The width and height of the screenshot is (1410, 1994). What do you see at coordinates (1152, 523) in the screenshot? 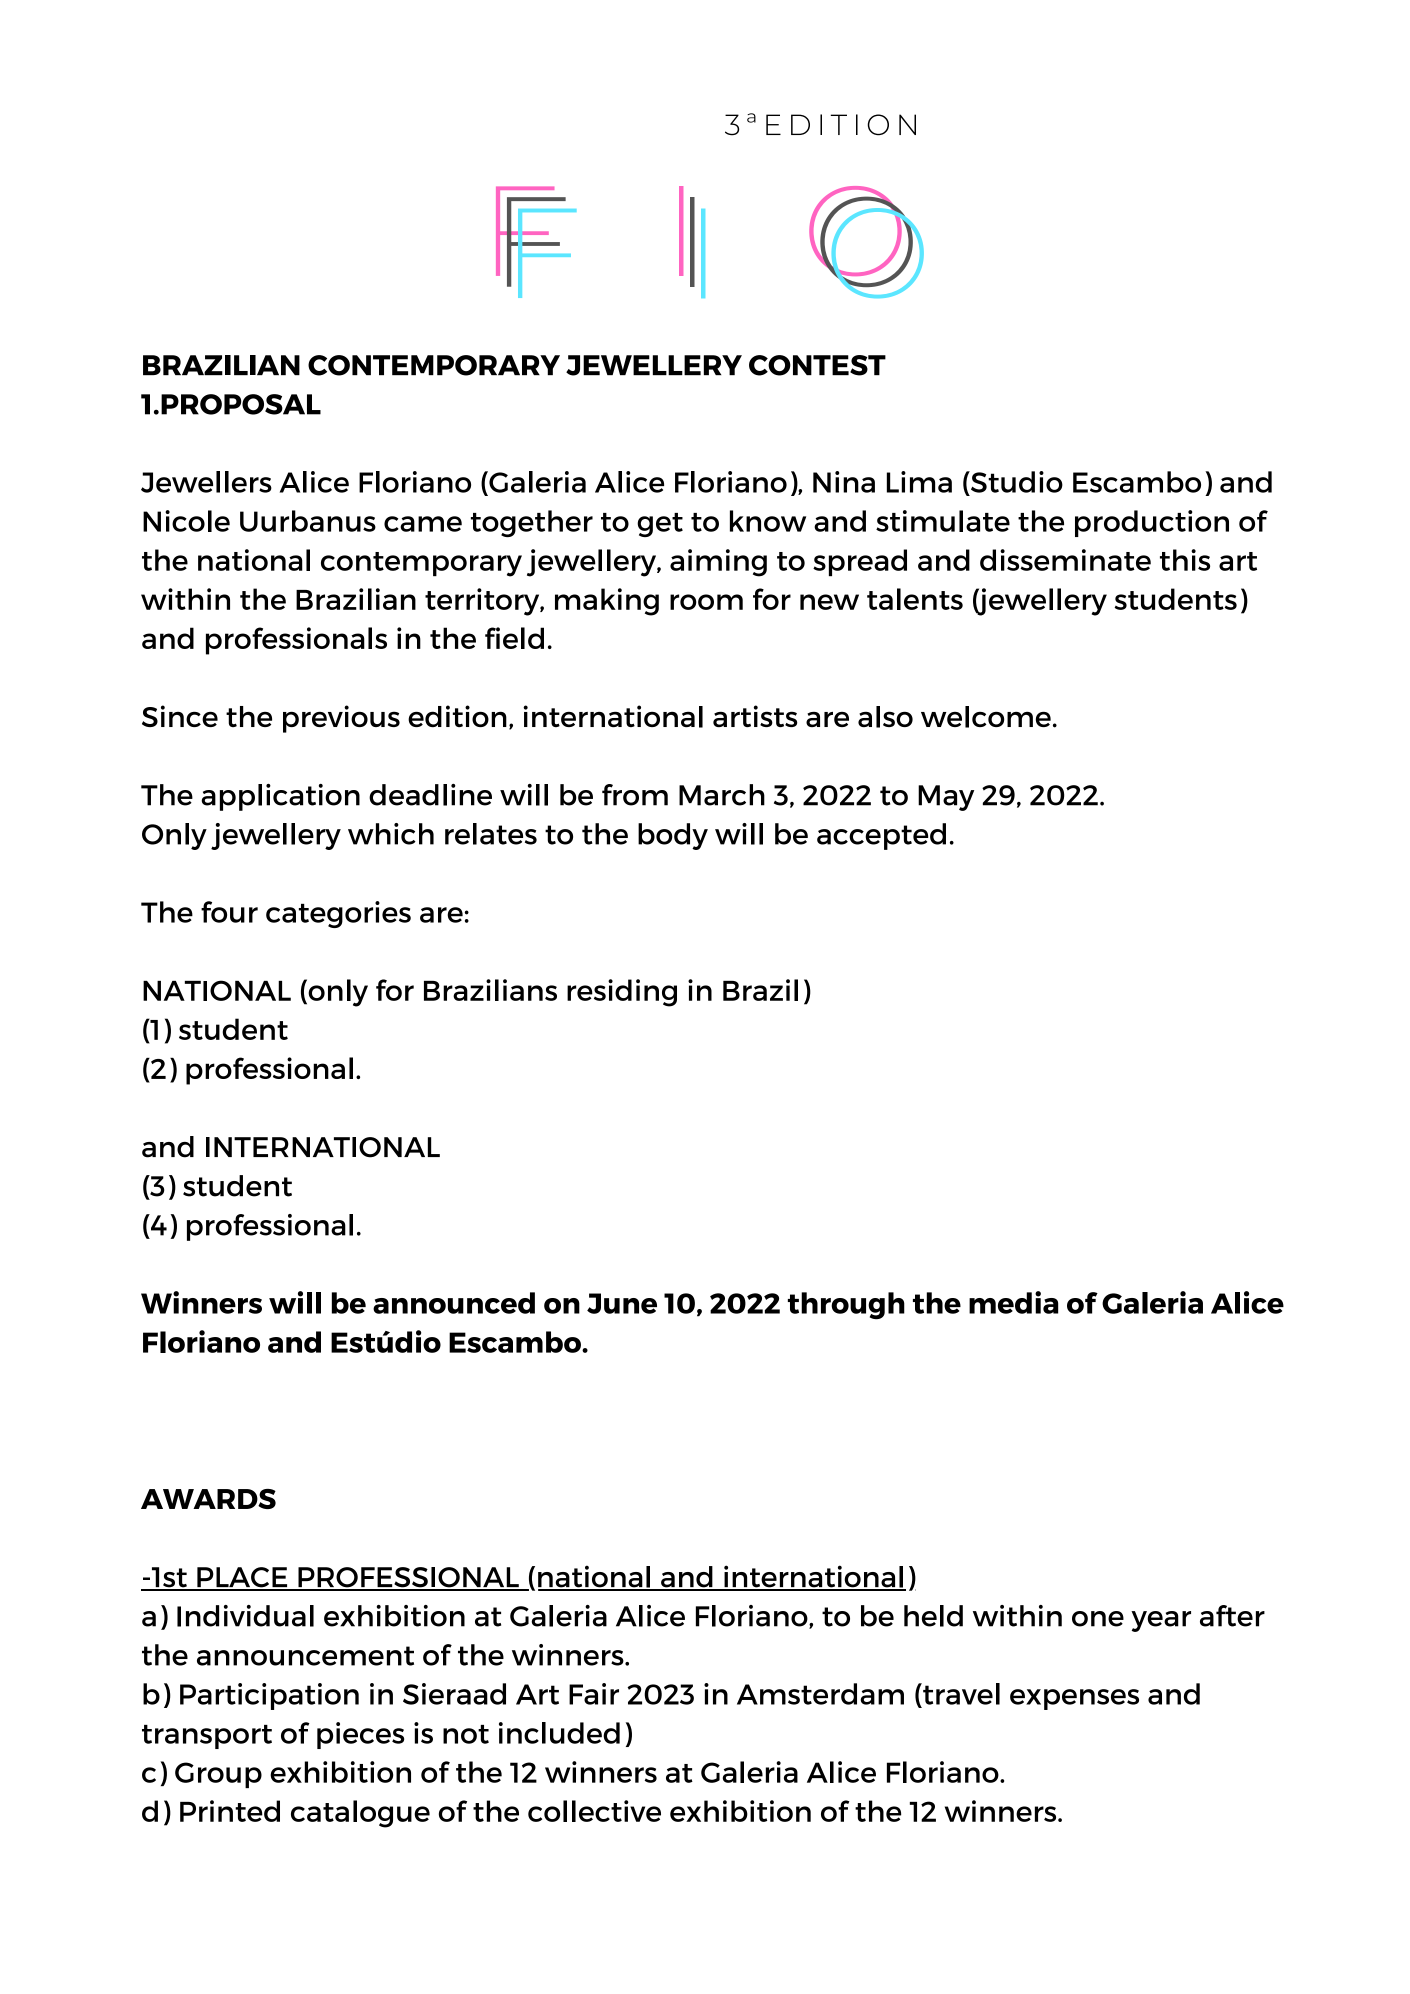
I see `production` at bounding box center [1152, 523].
